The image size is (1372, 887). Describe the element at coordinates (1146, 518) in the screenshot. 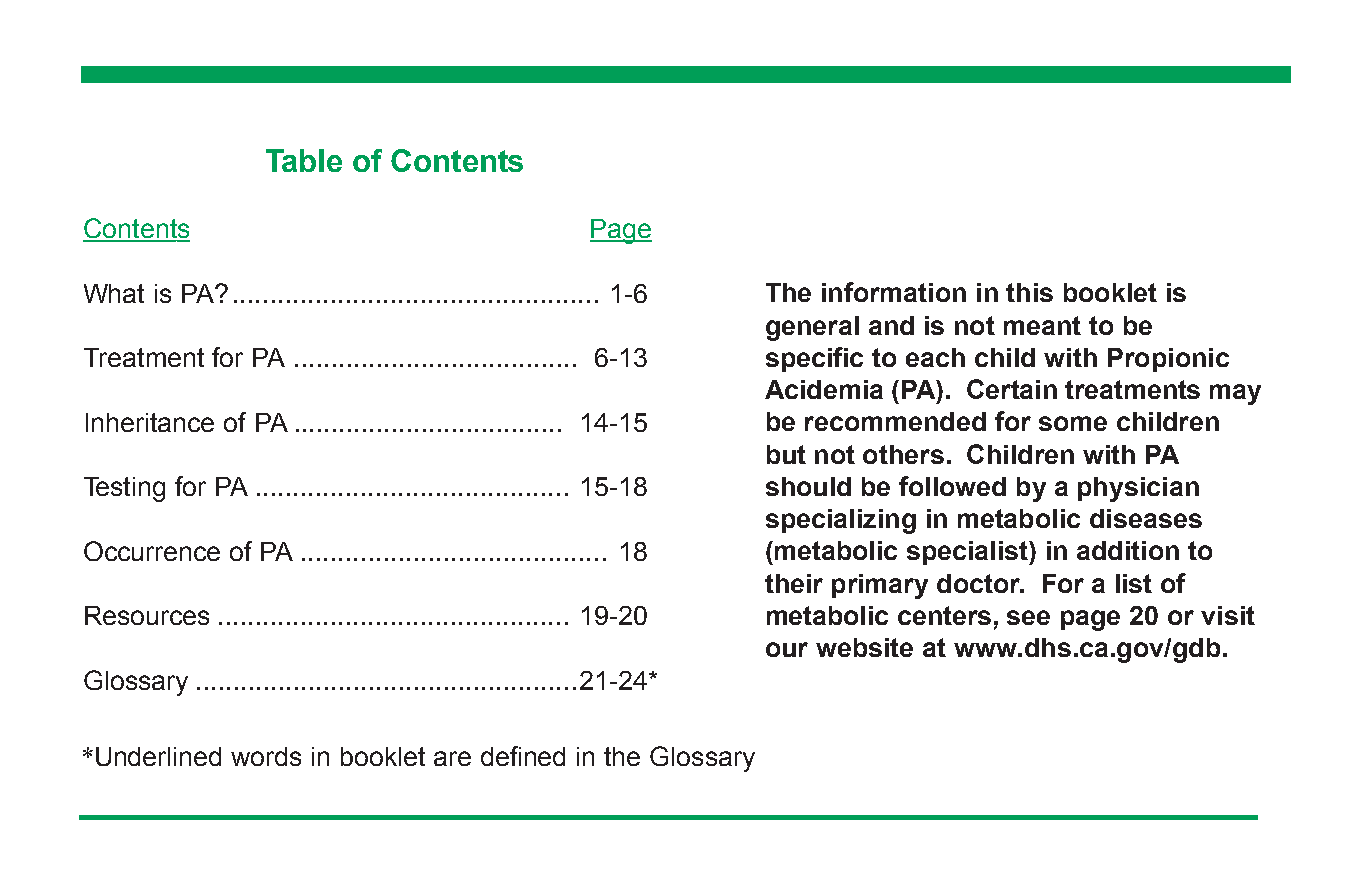

I see `diseases` at that location.
